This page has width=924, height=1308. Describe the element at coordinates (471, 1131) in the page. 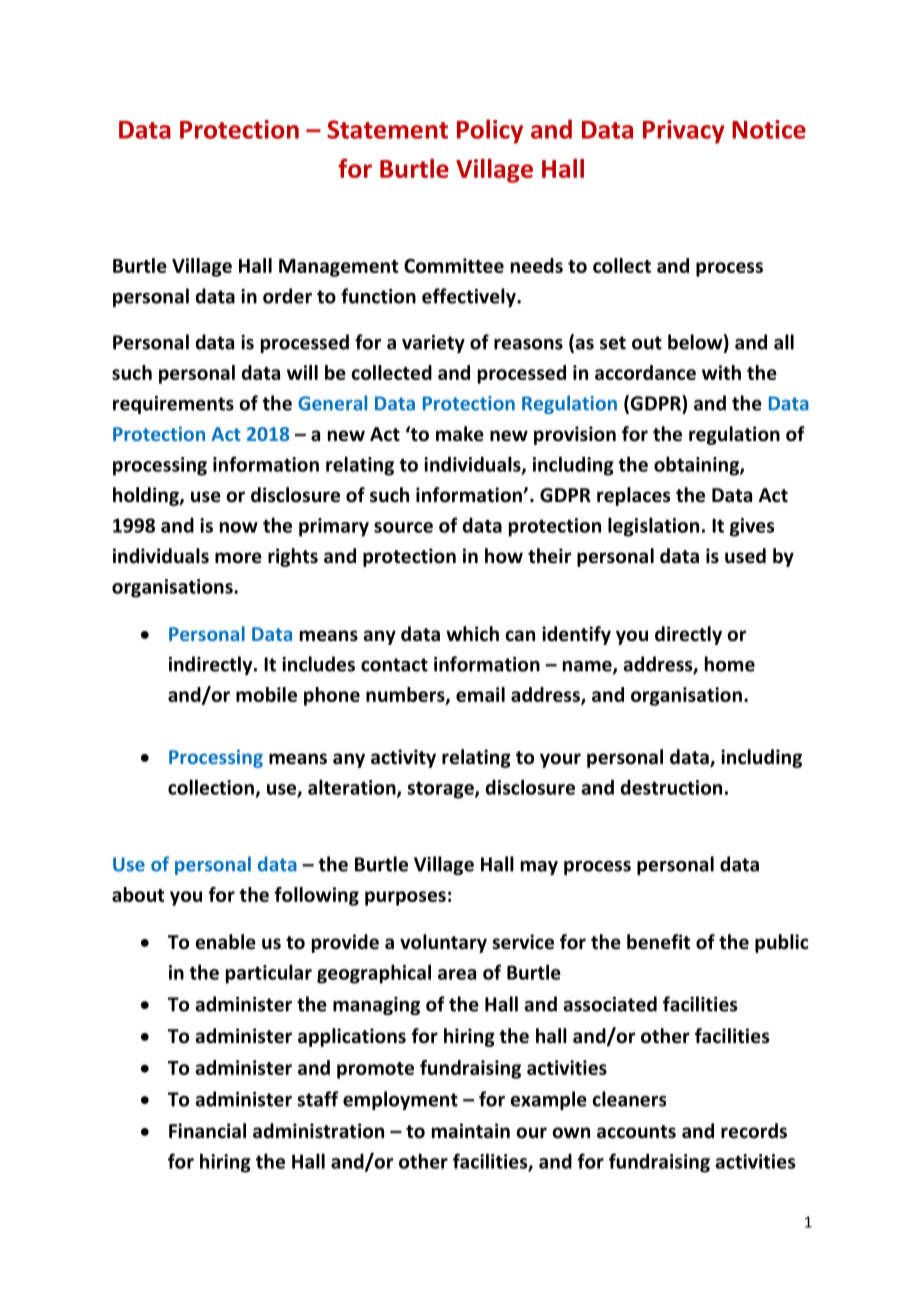

I see `maintain` at that location.
